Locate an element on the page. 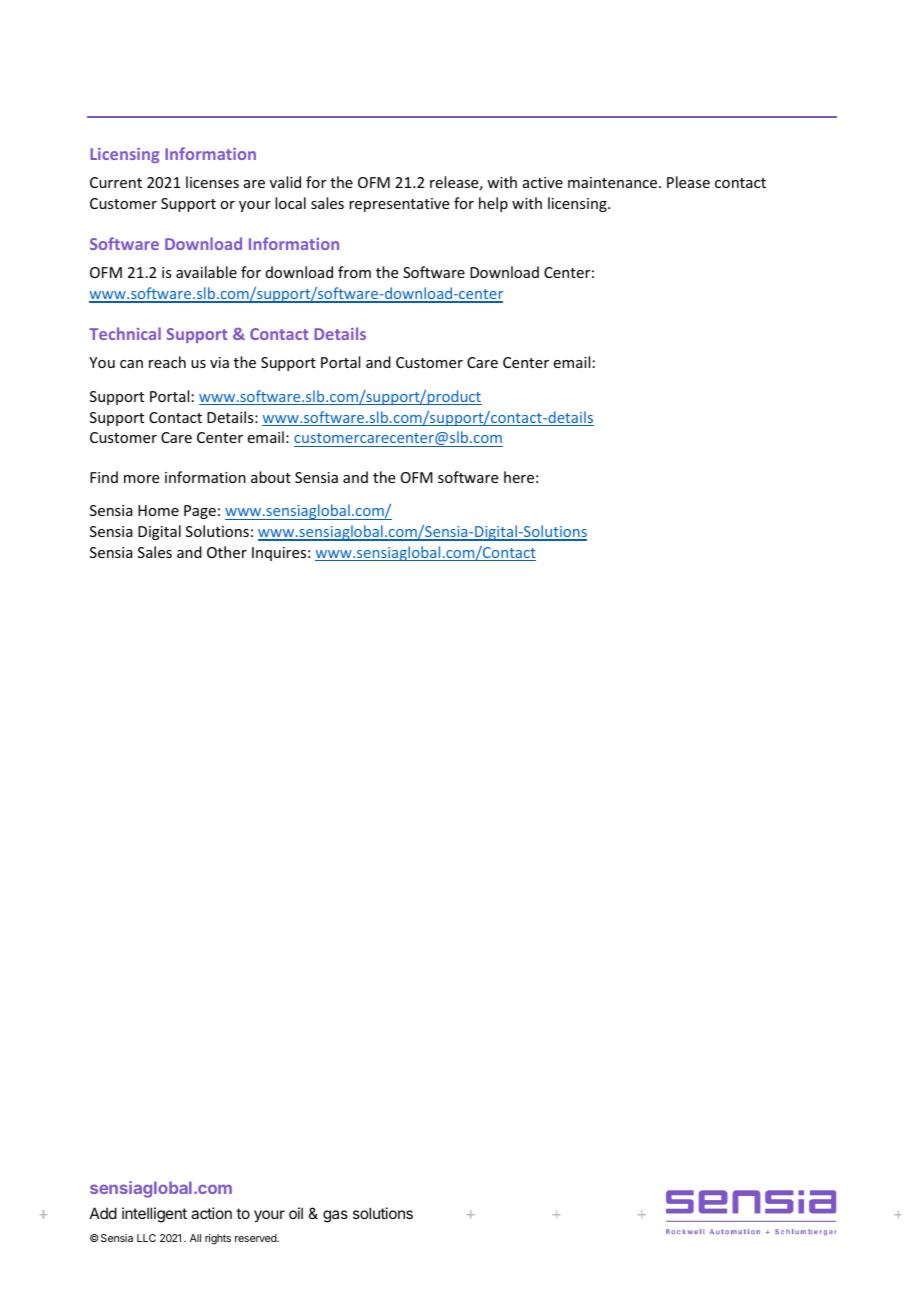 The height and width of the image is (1308, 924). representative is located at coordinates (399, 205).
